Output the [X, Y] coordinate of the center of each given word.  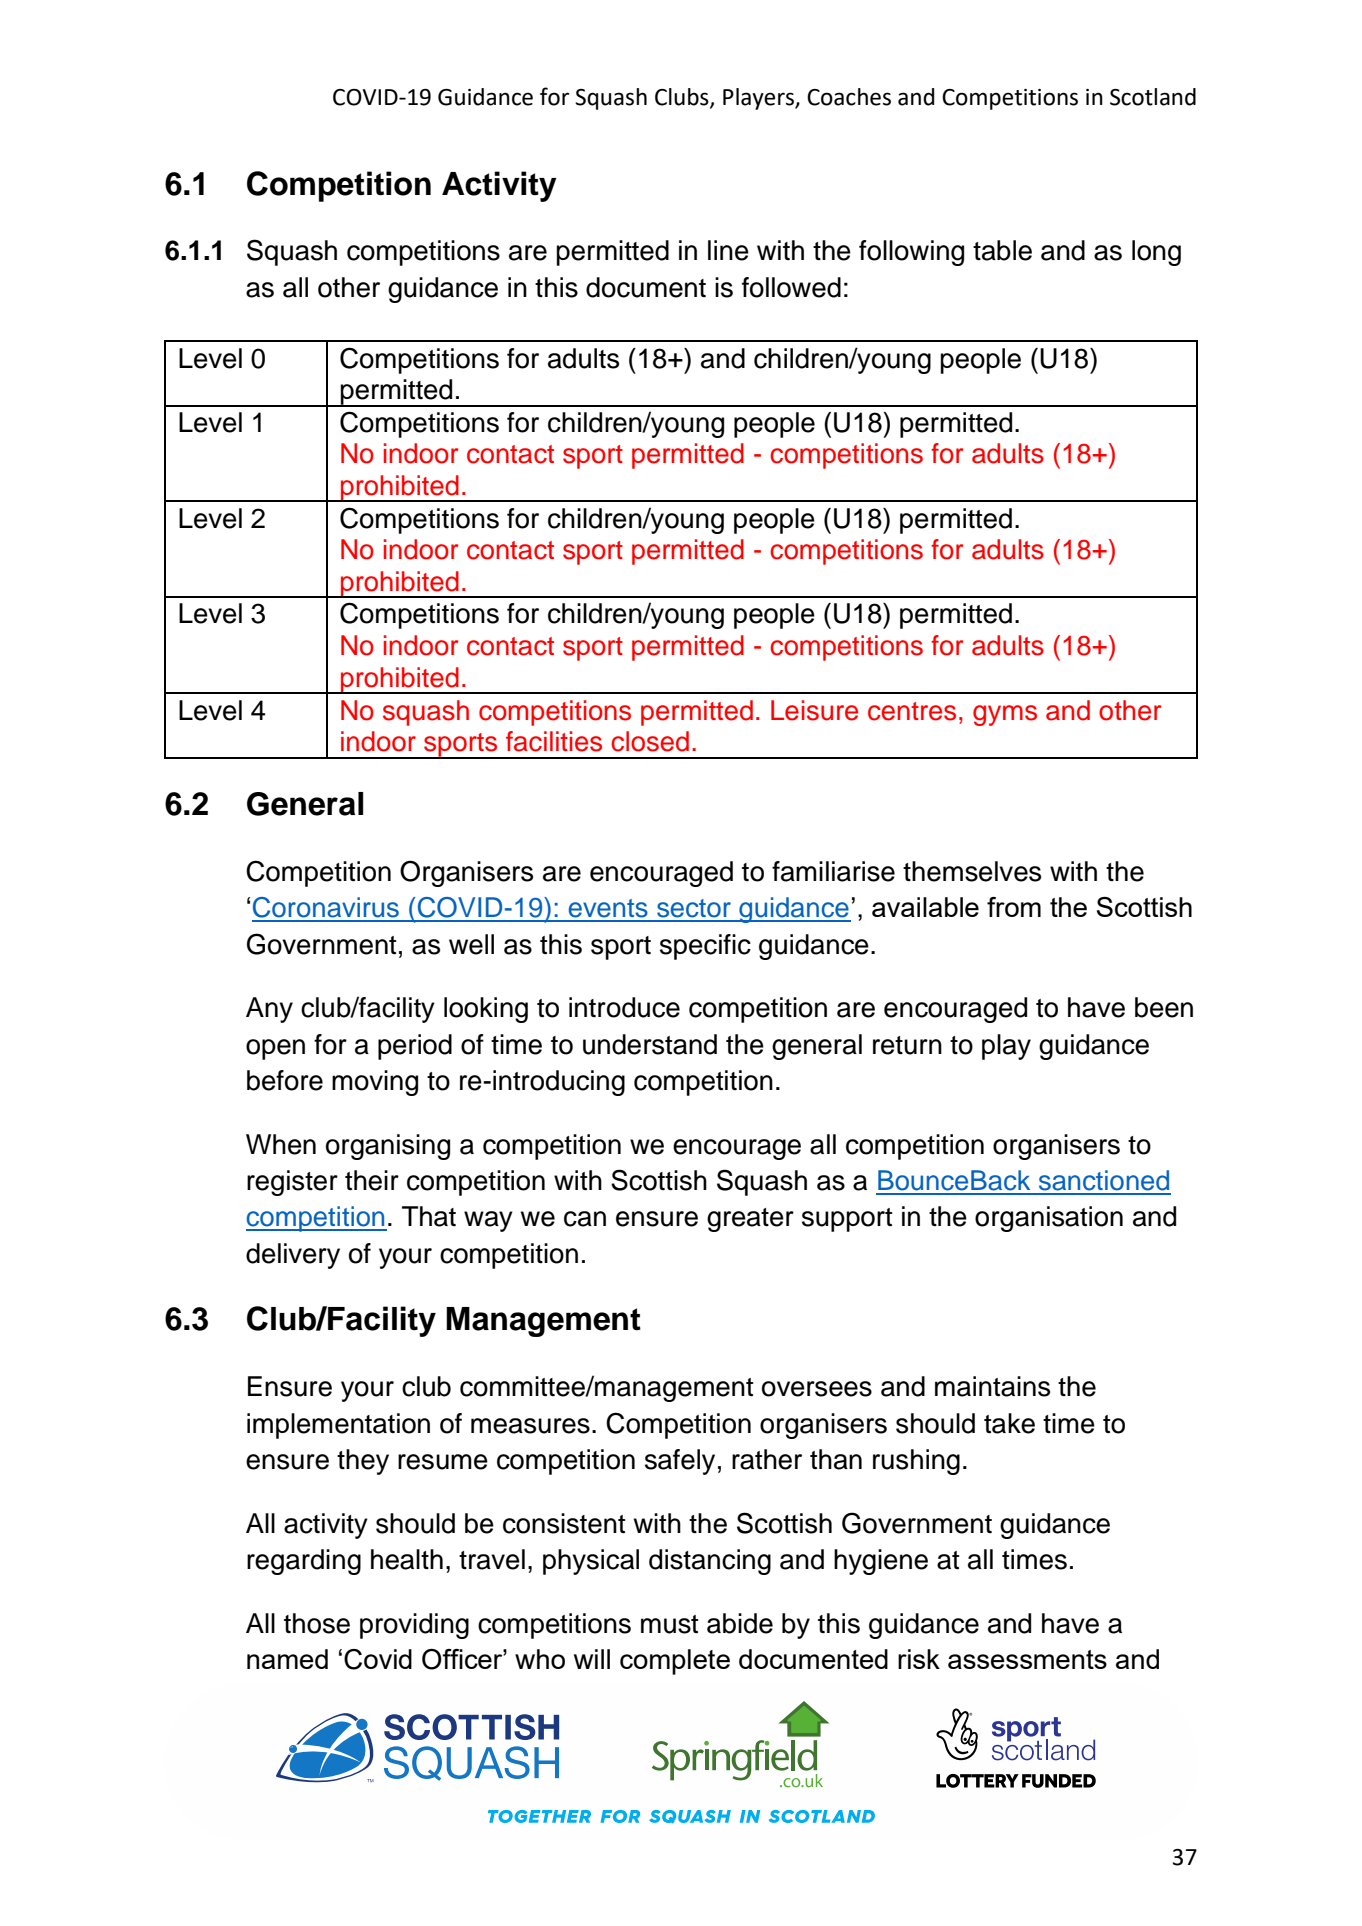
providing [414, 1626]
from [1014, 907]
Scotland [1153, 97]
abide [740, 1623]
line [728, 250]
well [471, 944]
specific [705, 947]
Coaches [849, 97]
